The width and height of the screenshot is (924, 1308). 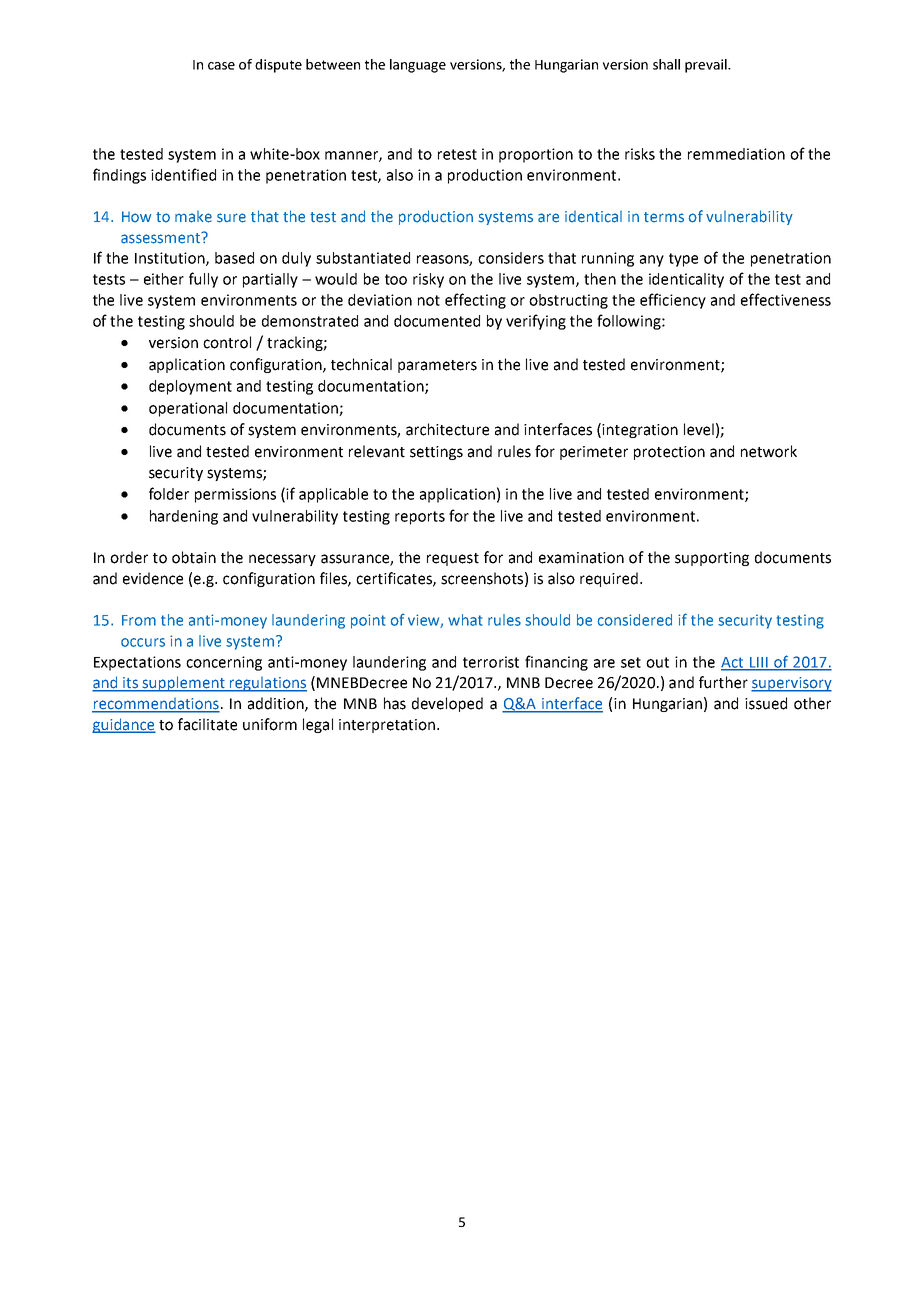 What do you see at coordinates (162, 238) in the screenshot?
I see `assessment` at bounding box center [162, 238].
